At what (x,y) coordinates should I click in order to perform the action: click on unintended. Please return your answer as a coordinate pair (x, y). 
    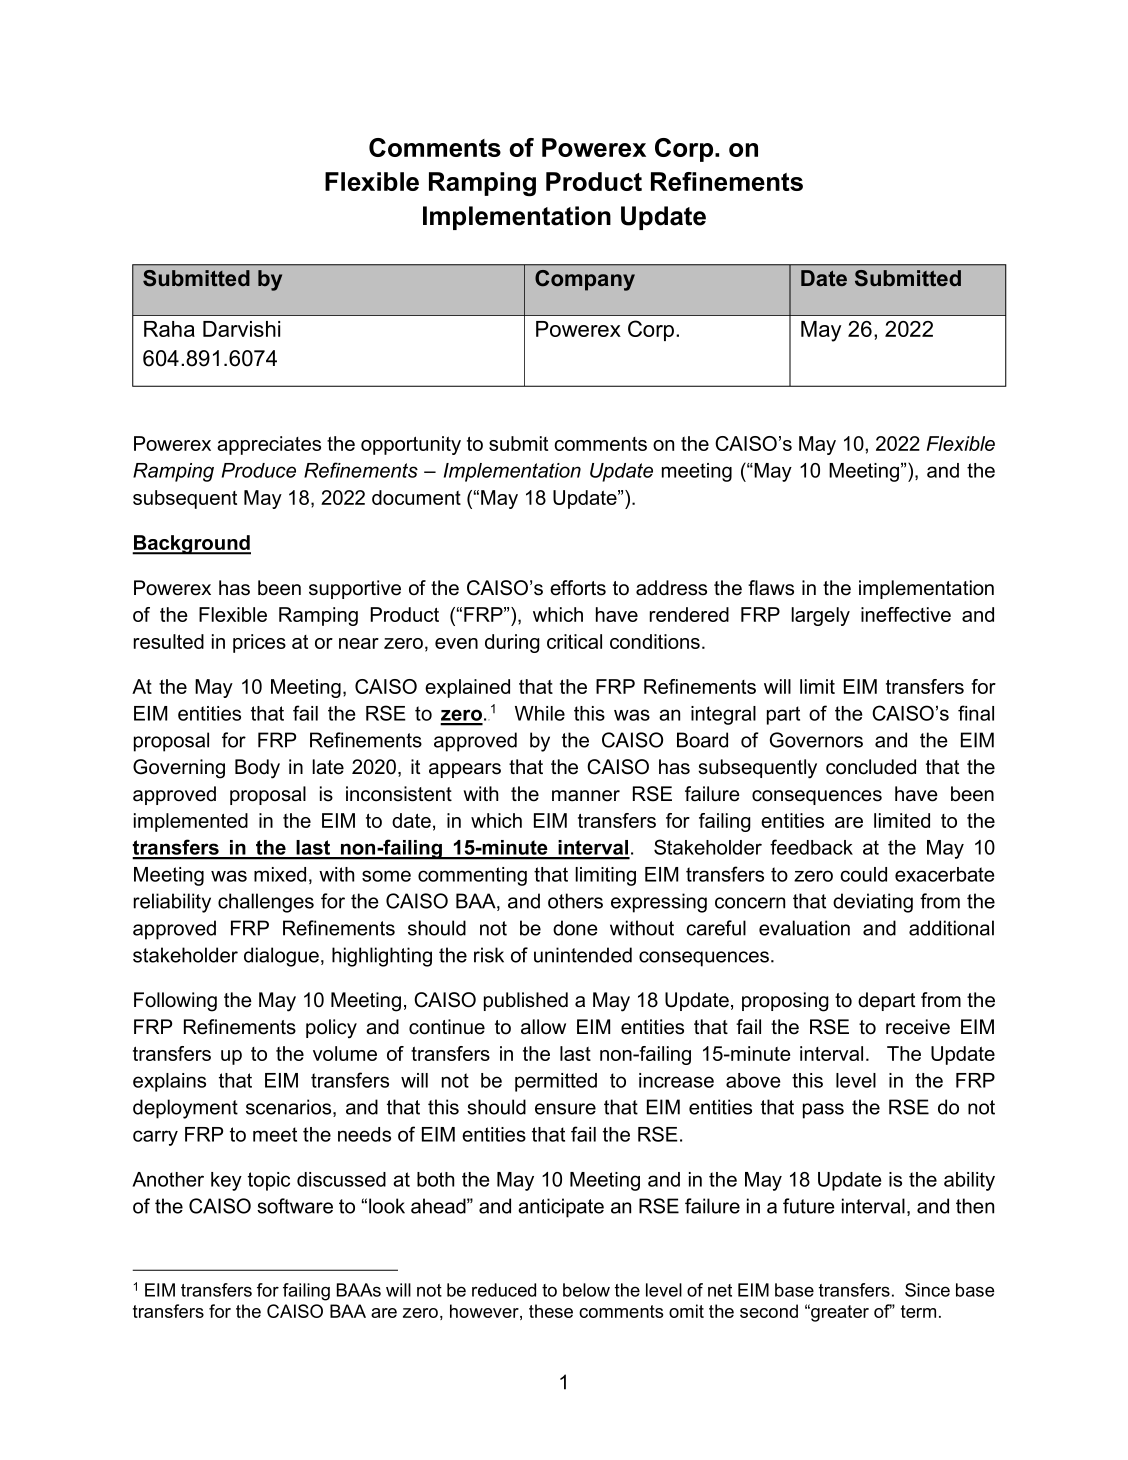
    Looking at the image, I should click on (583, 955).
